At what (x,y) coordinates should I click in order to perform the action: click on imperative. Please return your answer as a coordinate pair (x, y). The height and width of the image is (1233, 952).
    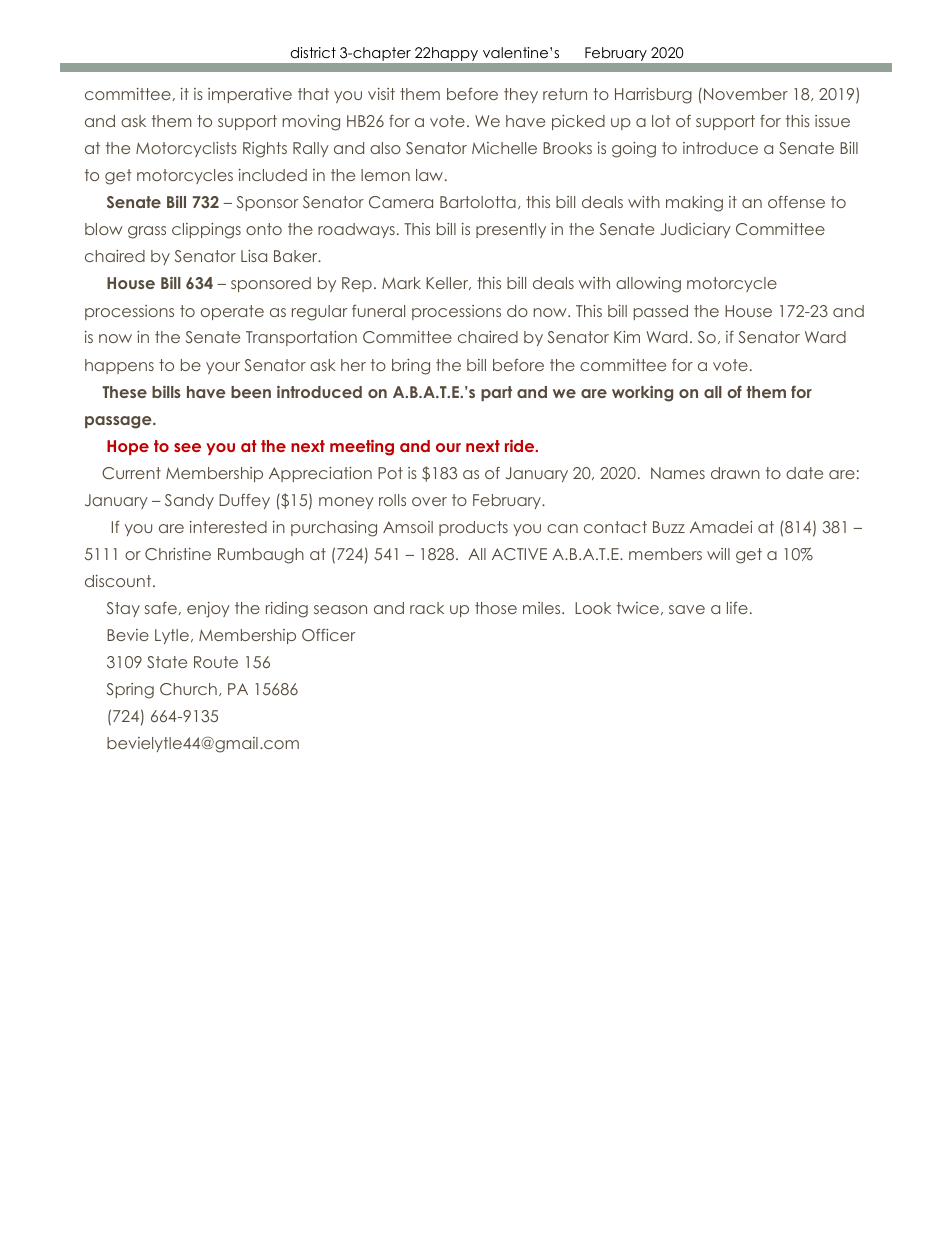
    Looking at the image, I should click on (250, 95).
